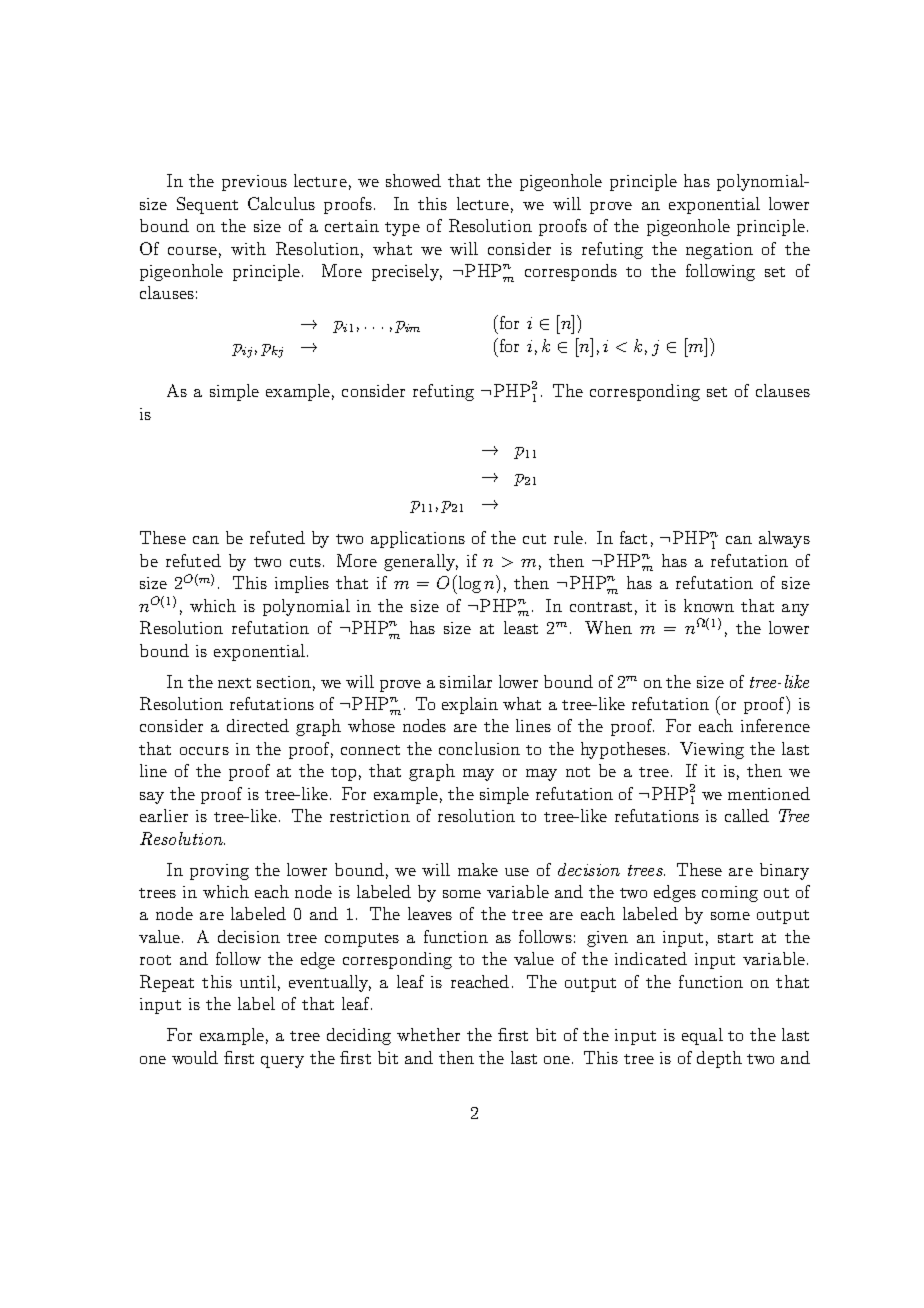  I want to click on previous, so click(254, 183).
